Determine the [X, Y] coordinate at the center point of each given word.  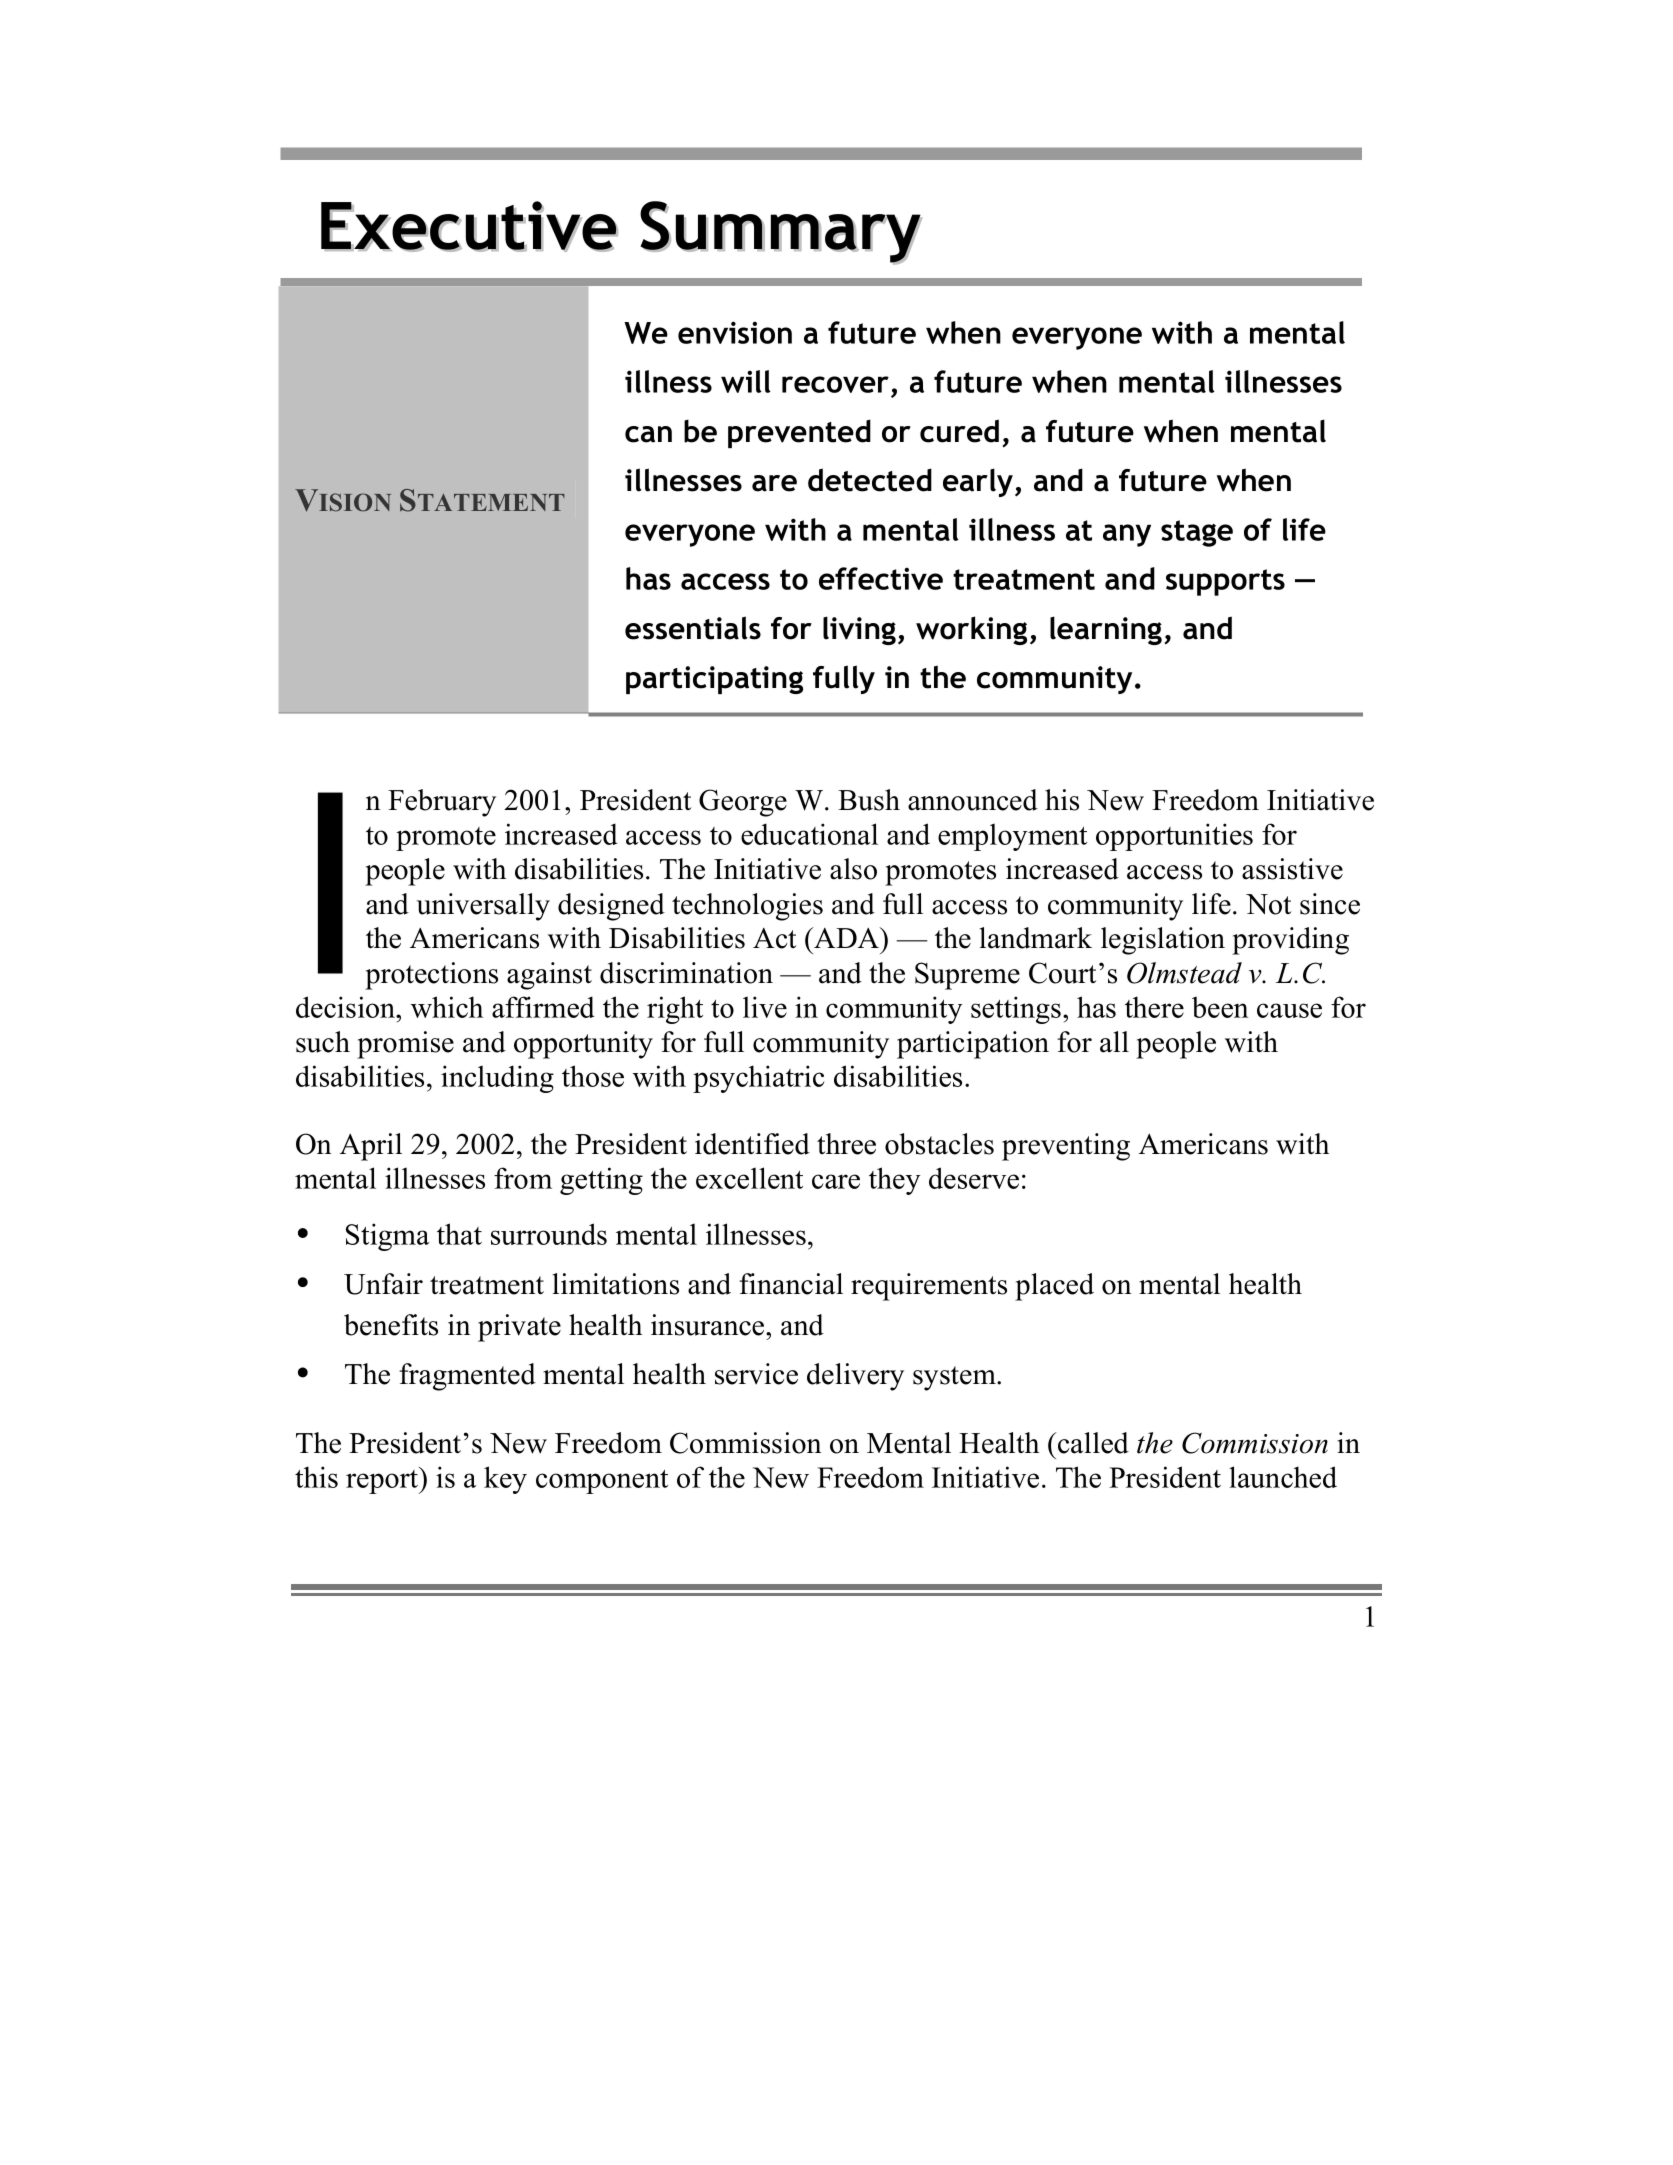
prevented [799, 433]
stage [1197, 533]
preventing [1066, 1147]
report [383, 1480]
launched [1283, 1477]
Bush [869, 800]
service [756, 1374]
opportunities [1174, 837]
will [746, 381]
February [442, 803]
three [846, 1144]
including [497, 1079]
